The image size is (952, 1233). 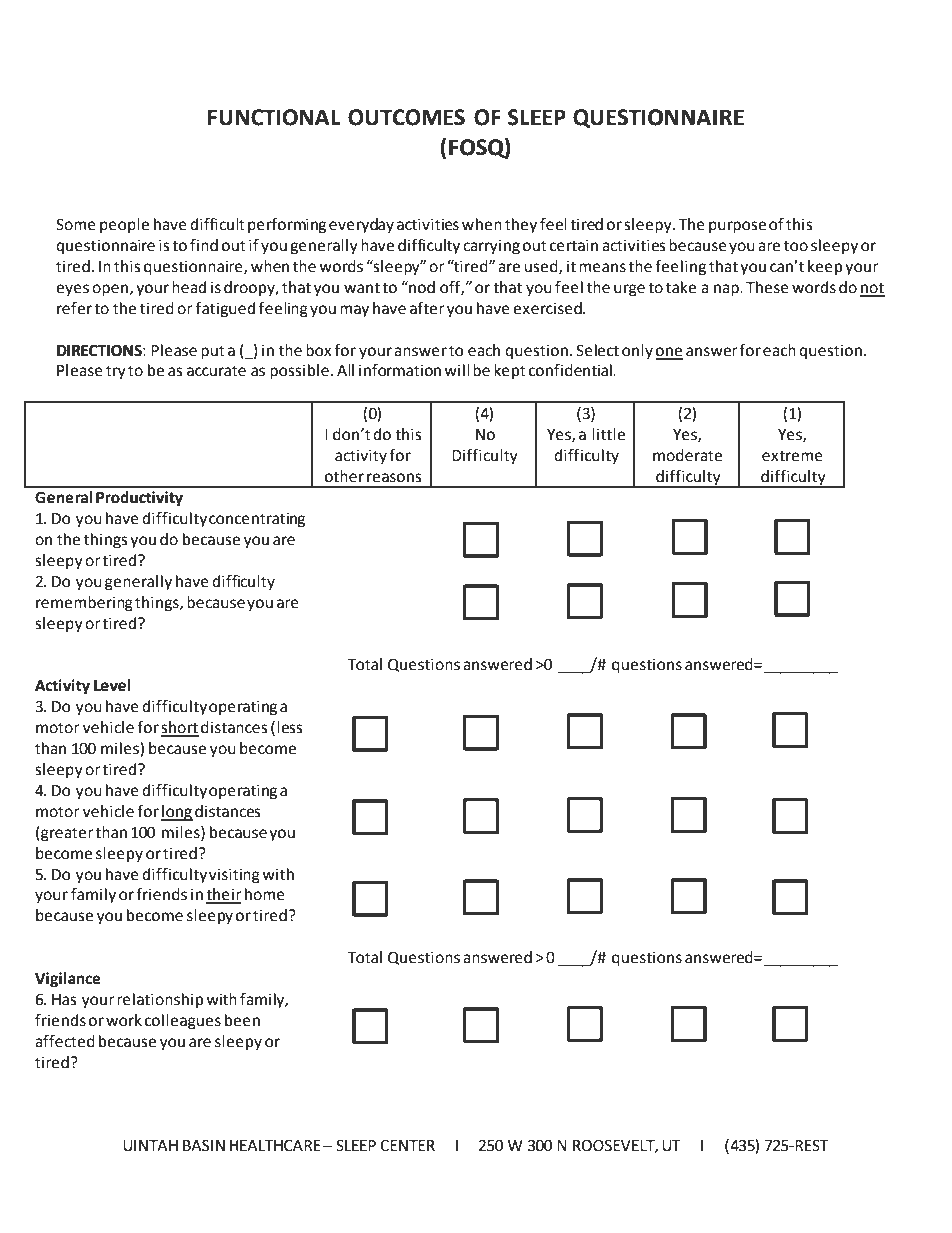 I want to click on OUTCOMES, so click(x=406, y=117).
